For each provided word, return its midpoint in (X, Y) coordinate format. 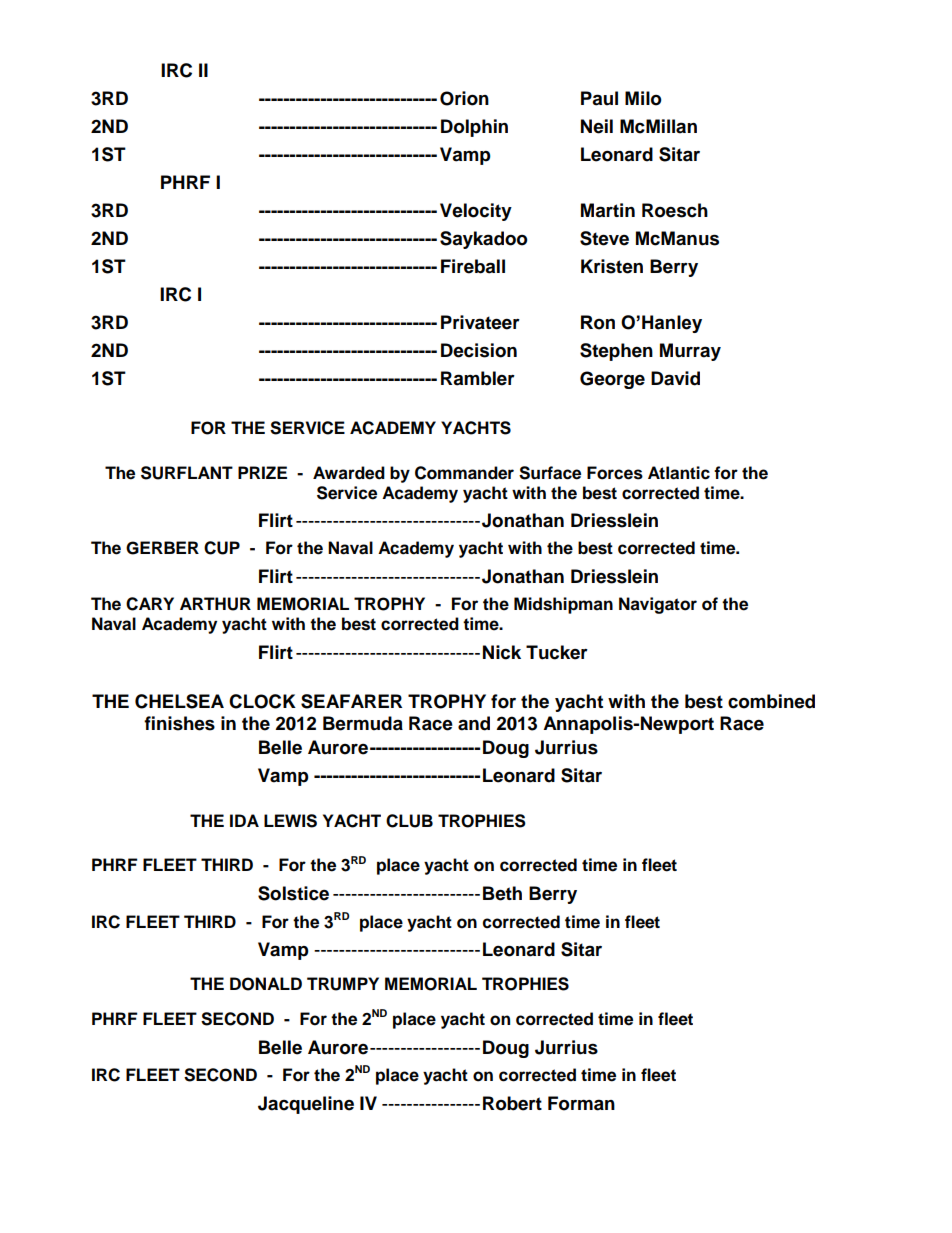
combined (771, 701)
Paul (599, 98)
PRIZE (262, 472)
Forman (581, 1103)
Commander (464, 473)
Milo (643, 98)
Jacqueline (306, 1105)
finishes (179, 723)
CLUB (409, 821)
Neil (597, 126)
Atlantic (679, 473)
